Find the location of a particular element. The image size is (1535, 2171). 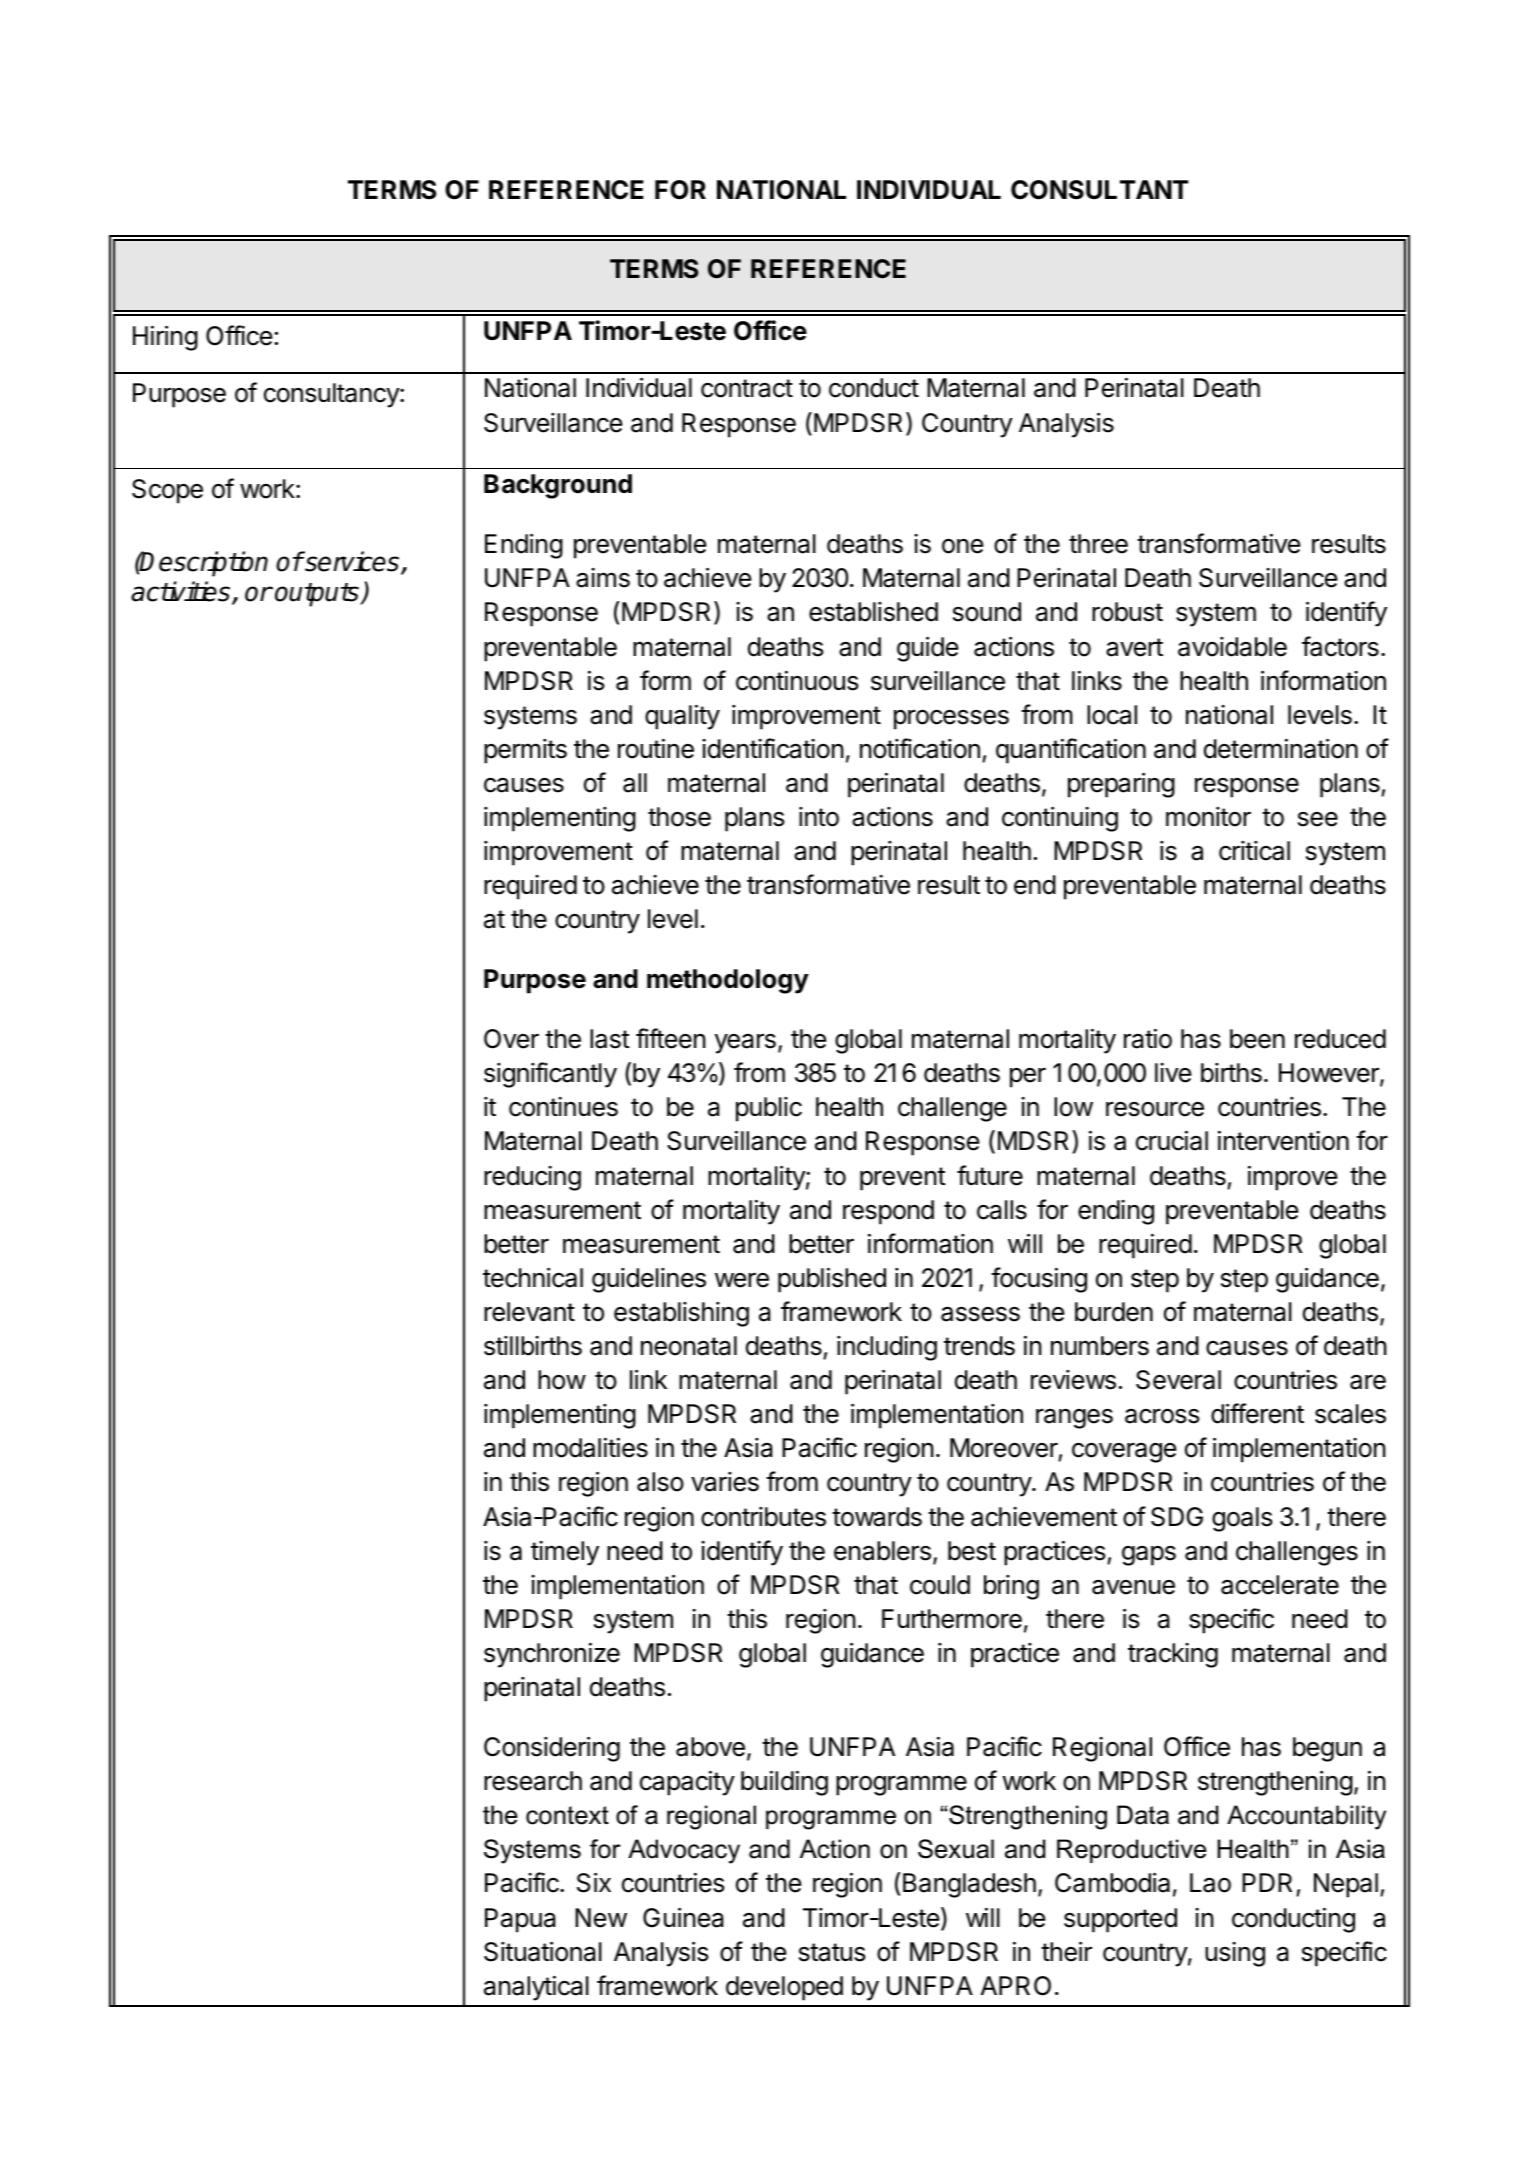

live is located at coordinates (1173, 1073).
